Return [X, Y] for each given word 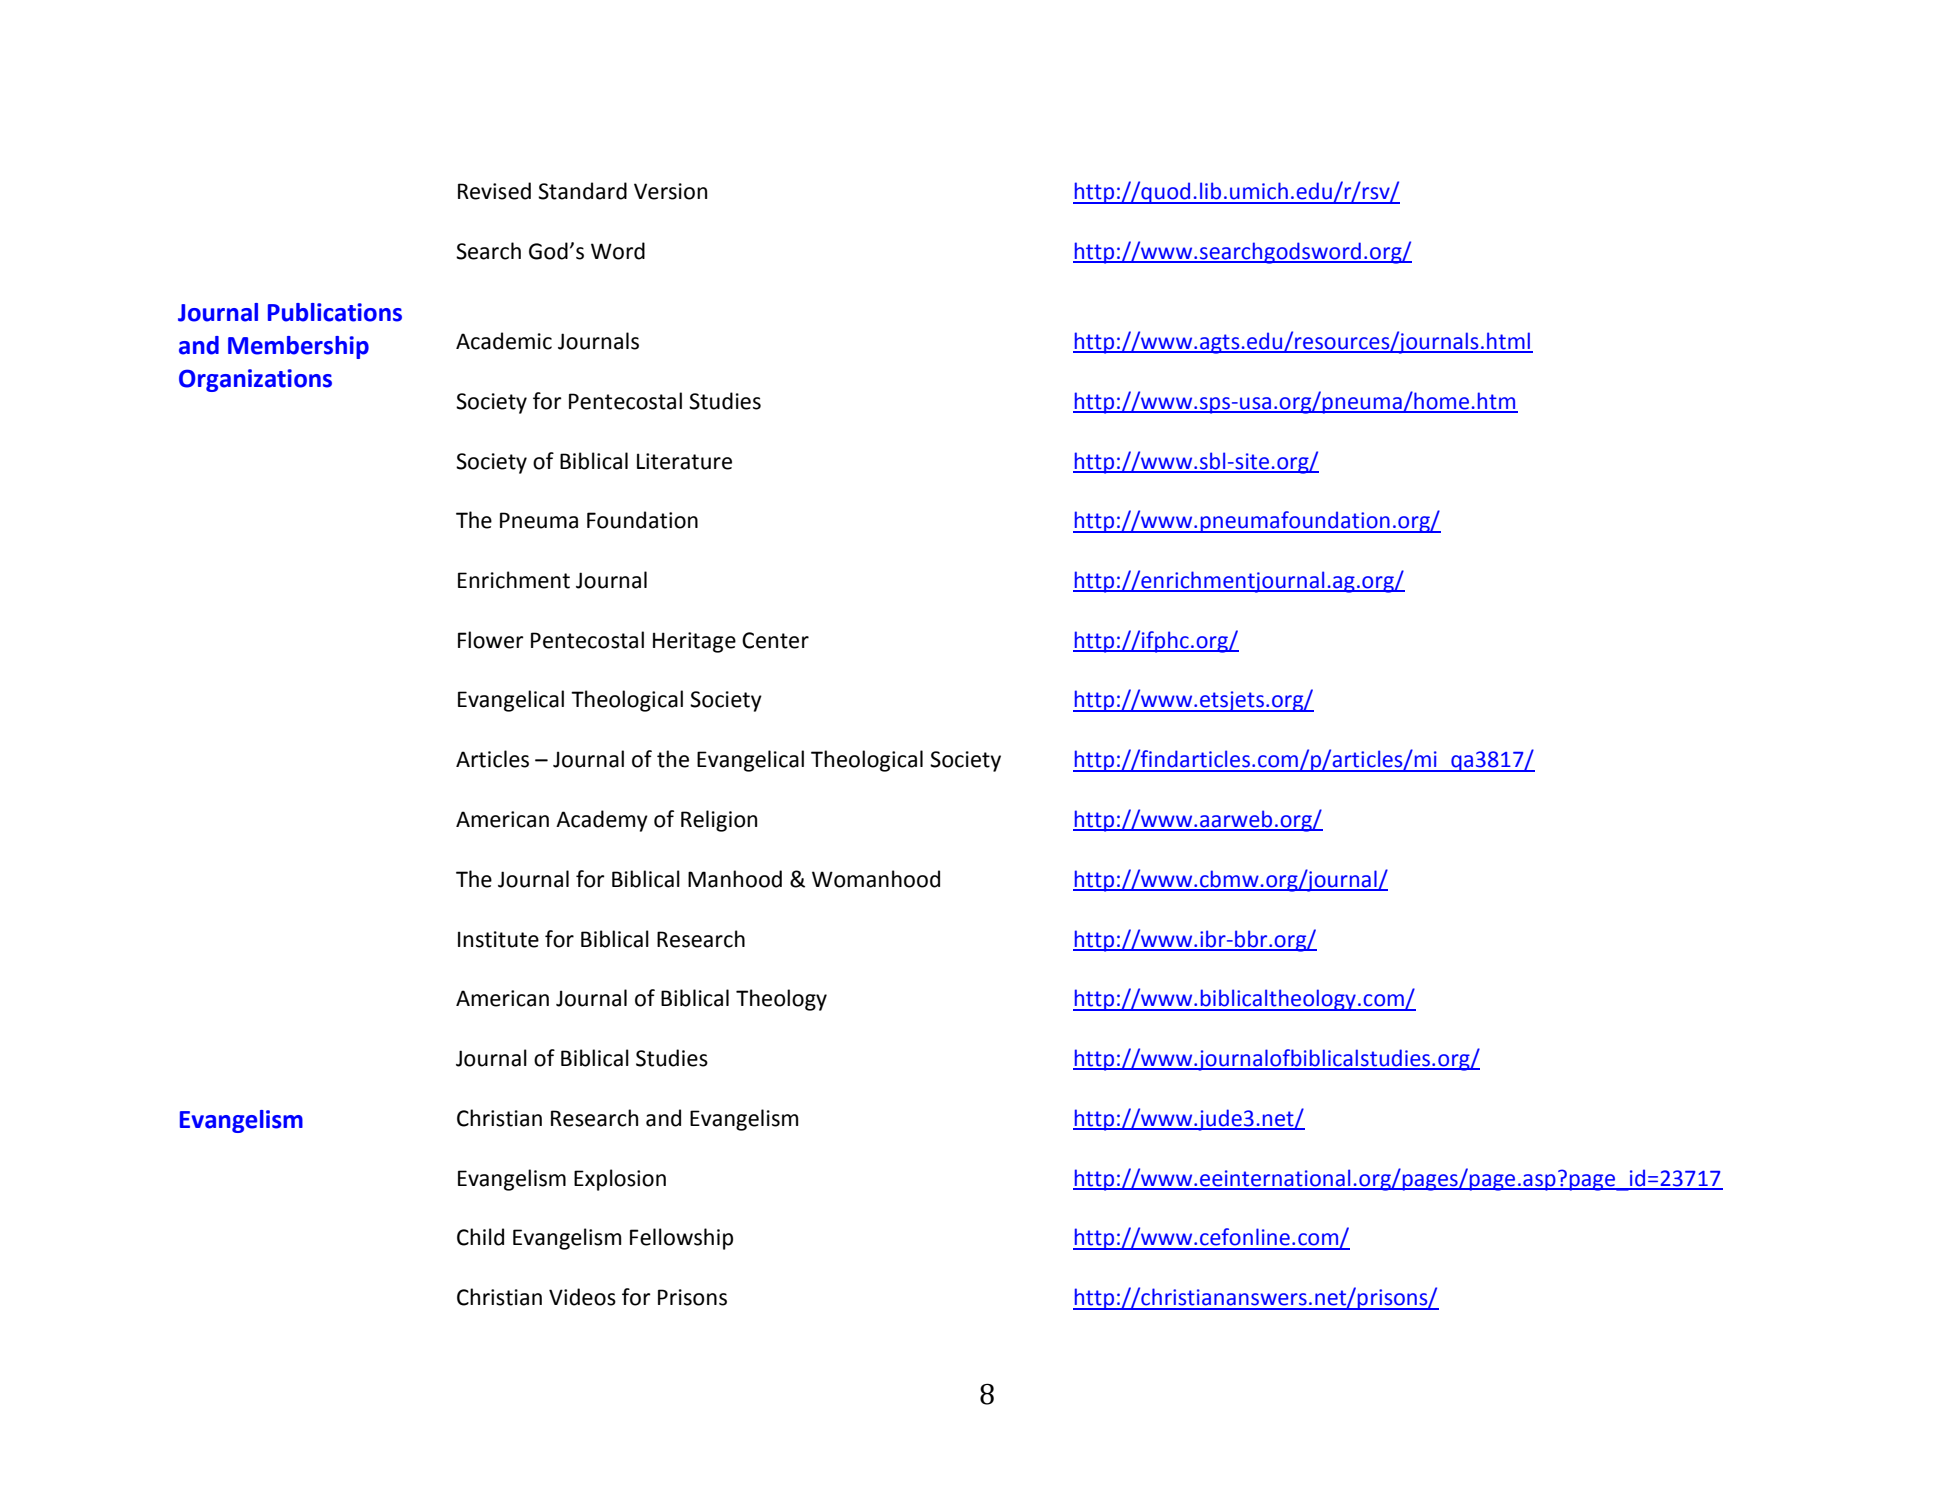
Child [480, 1237]
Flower [491, 640]
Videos [582, 1297]
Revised [494, 191]
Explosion [620, 1180]
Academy [602, 821]
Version [670, 191]
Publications [335, 312]
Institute [498, 939]
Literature [684, 461]
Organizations [255, 380]
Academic [504, 341]
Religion [719, 821]
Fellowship [681, 1239]
